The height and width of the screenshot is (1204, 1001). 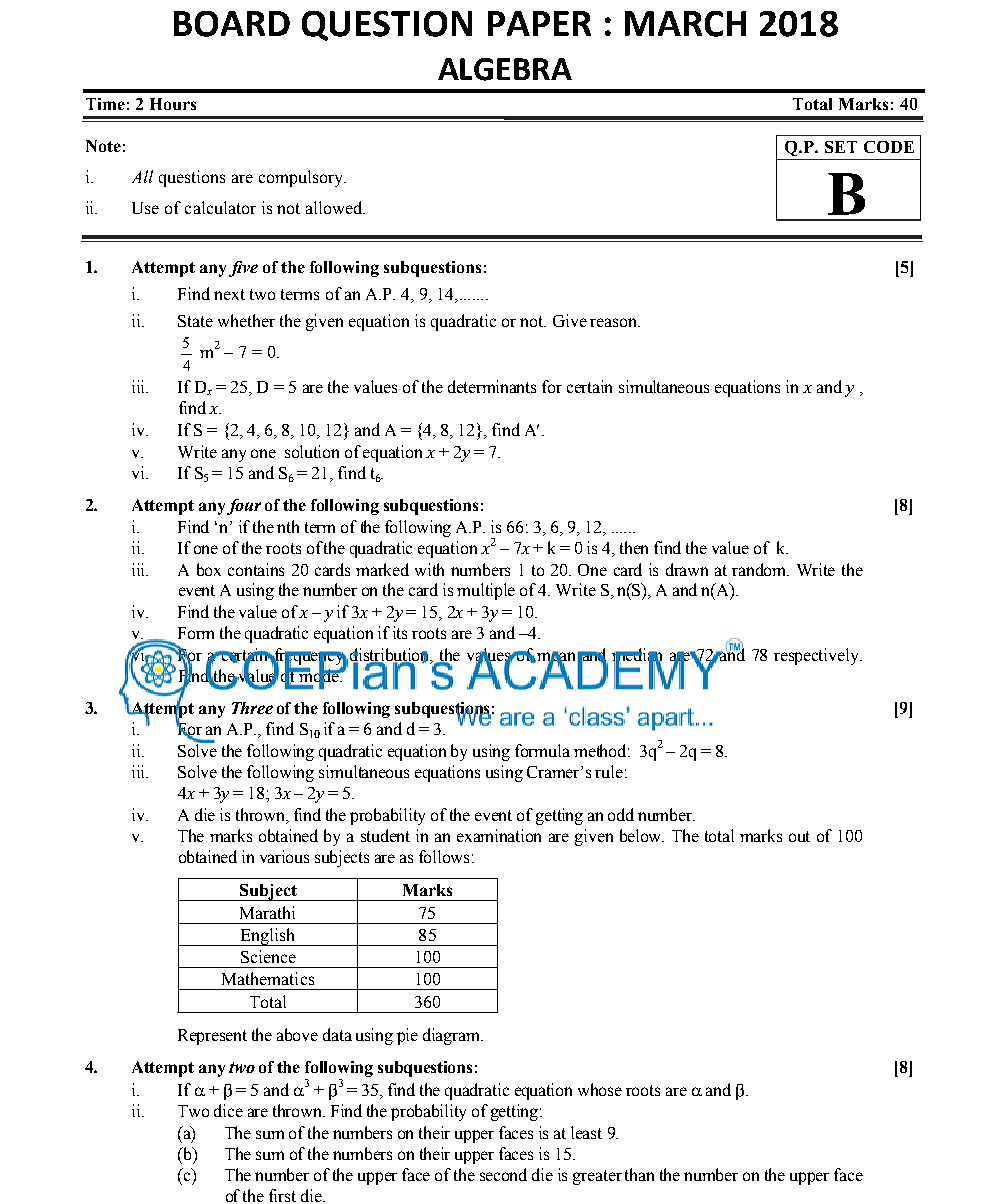 What do you see at coordinates (335, 207) in the screenshot?
I see `allowed` at bounding box center [335, 207].
